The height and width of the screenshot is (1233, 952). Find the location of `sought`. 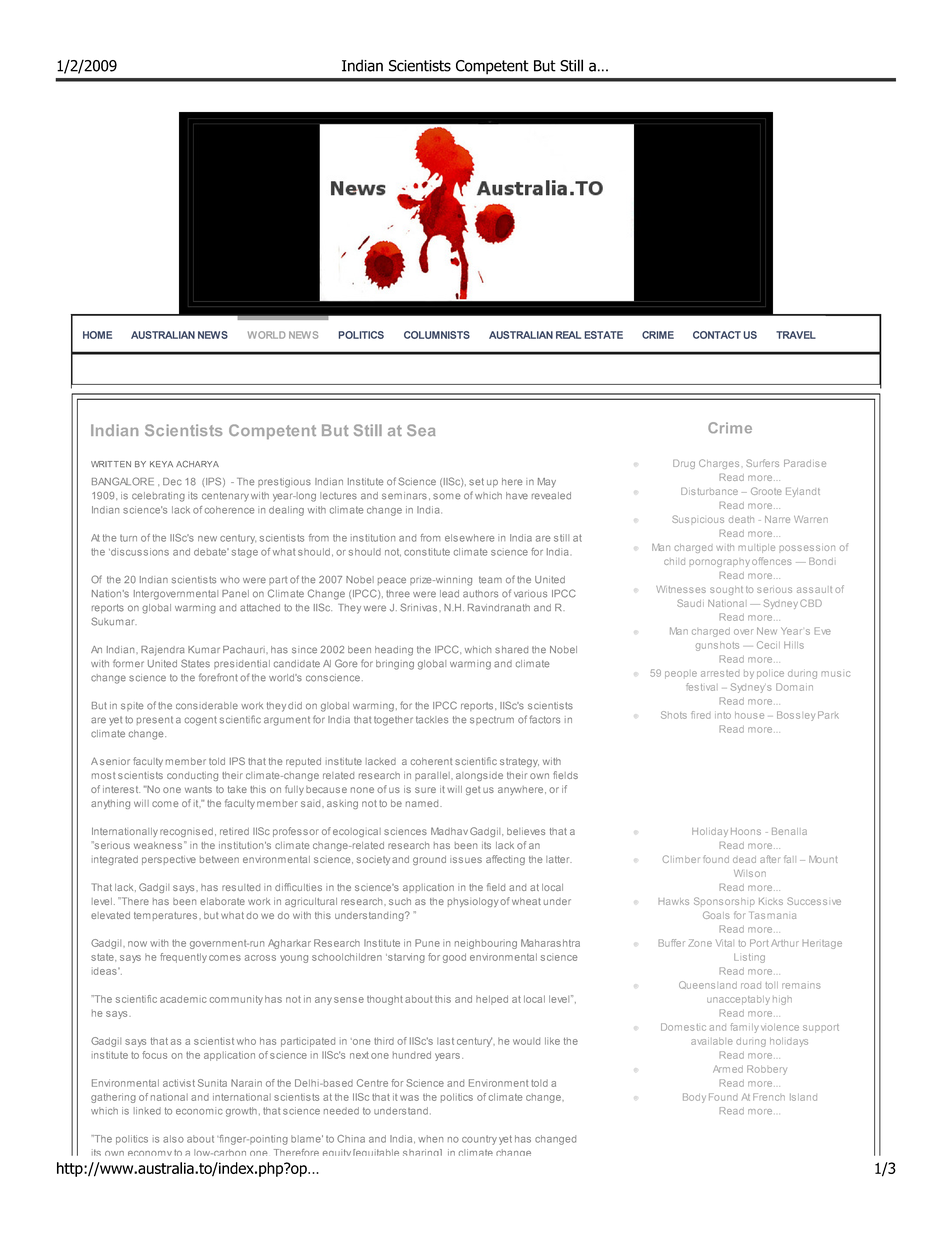

sought is located at coordinates (726, 590).
